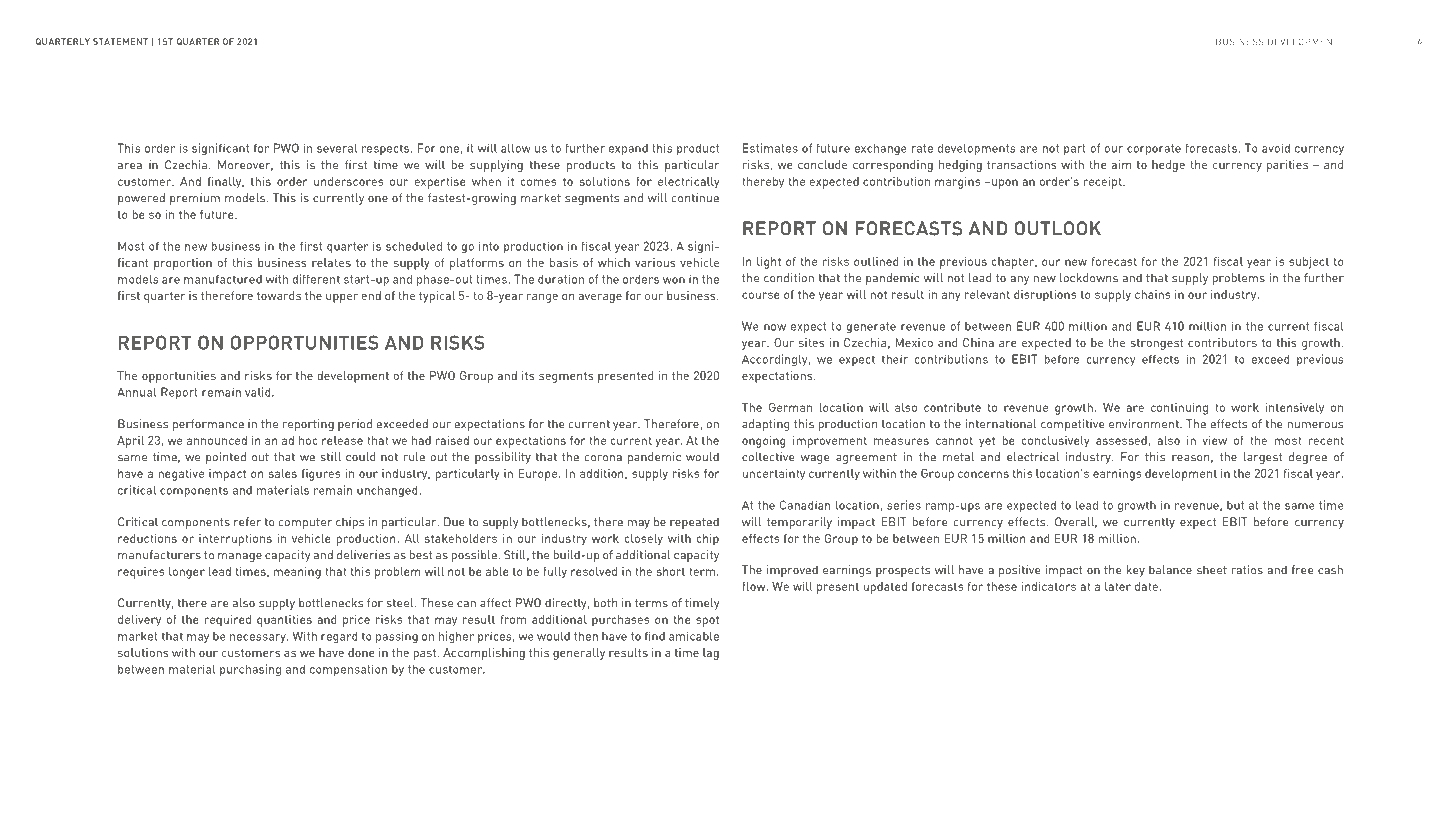  I want to click on lockdowns, so click(1089, 278).
